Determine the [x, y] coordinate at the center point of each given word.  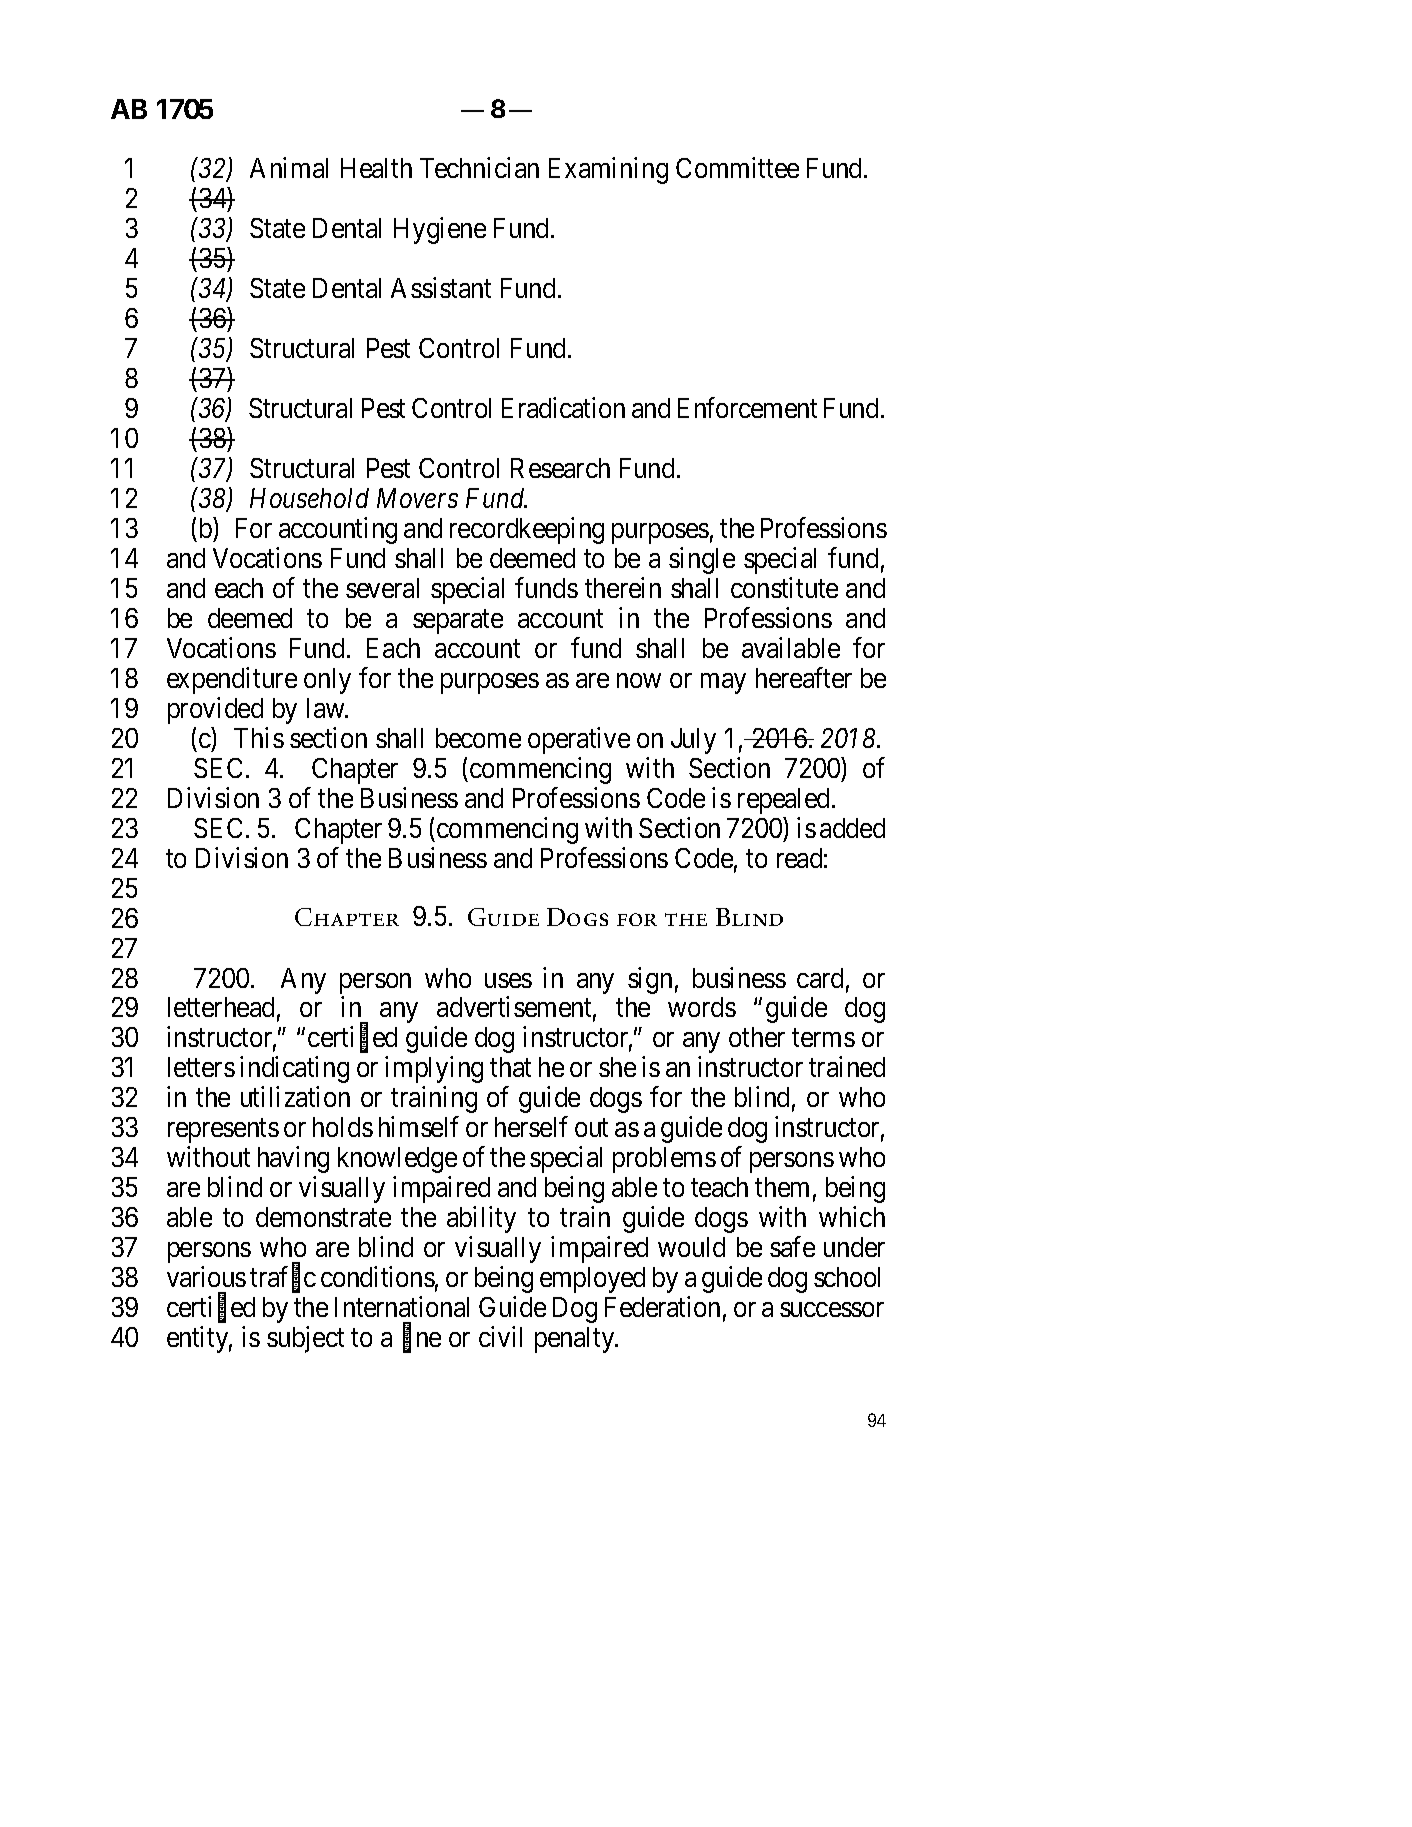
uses [508, 980]
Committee [737, 167]
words [702, 1007]
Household [309, 498]
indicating [294, 1070]
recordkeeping [527, 530]
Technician [479, 167]
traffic [283, 1279]
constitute [784, 587]
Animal [289, 167]
